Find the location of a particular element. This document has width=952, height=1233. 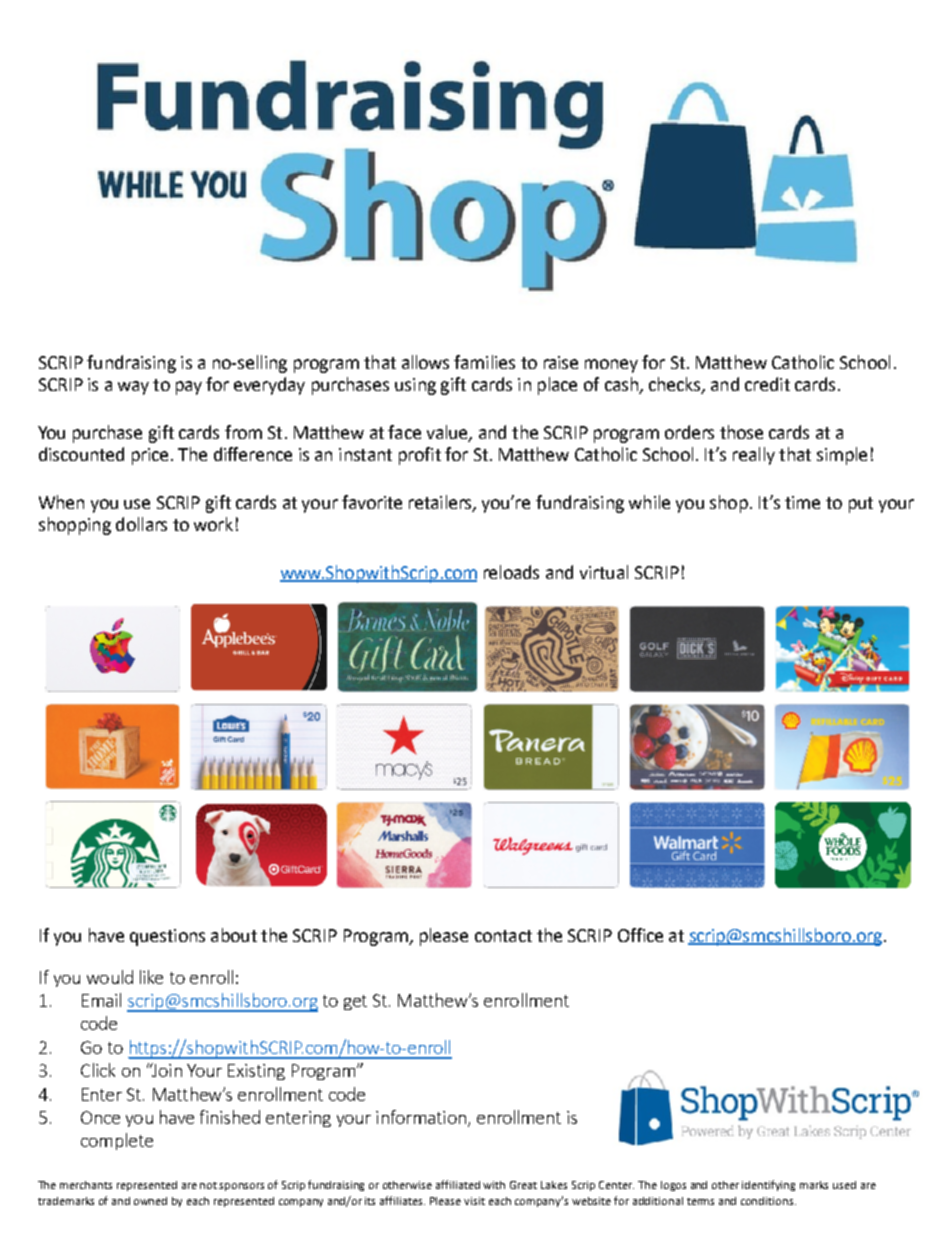

owned is located at coordinates (150, 1201).
